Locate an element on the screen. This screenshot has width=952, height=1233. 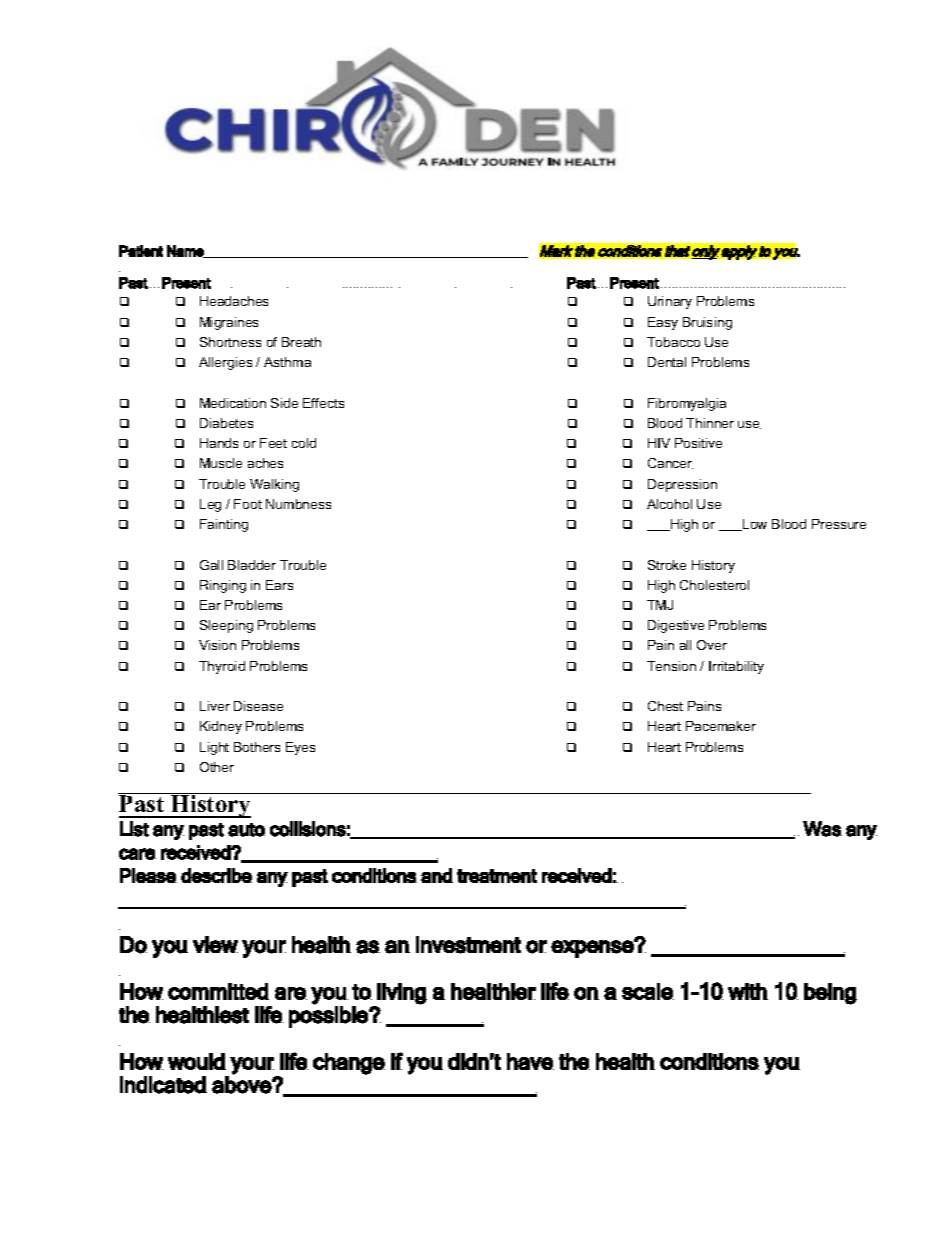
Muscle is located at coordinates (221, 463).
